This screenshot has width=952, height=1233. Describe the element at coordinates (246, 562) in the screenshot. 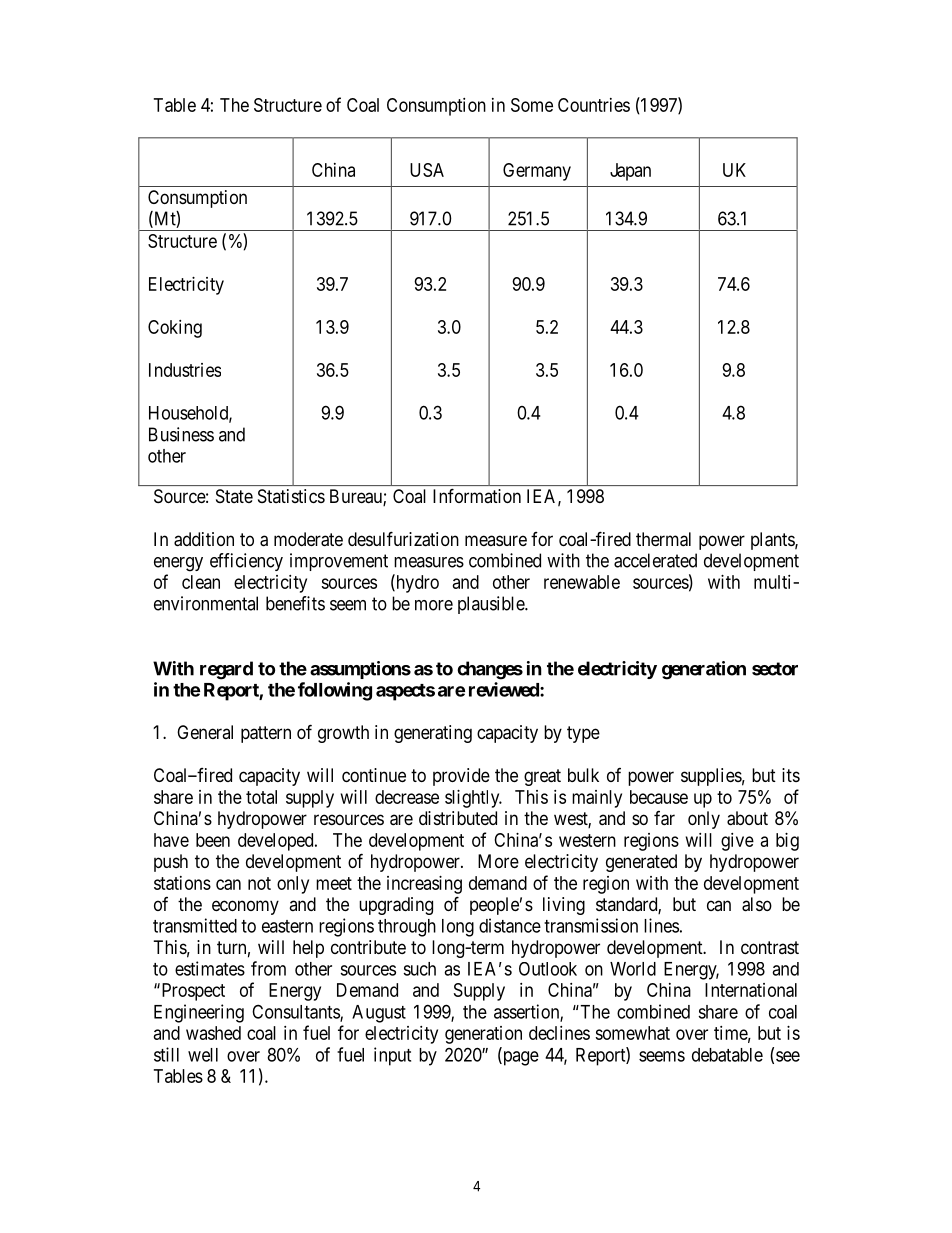

I see `efficiency` at that location.
